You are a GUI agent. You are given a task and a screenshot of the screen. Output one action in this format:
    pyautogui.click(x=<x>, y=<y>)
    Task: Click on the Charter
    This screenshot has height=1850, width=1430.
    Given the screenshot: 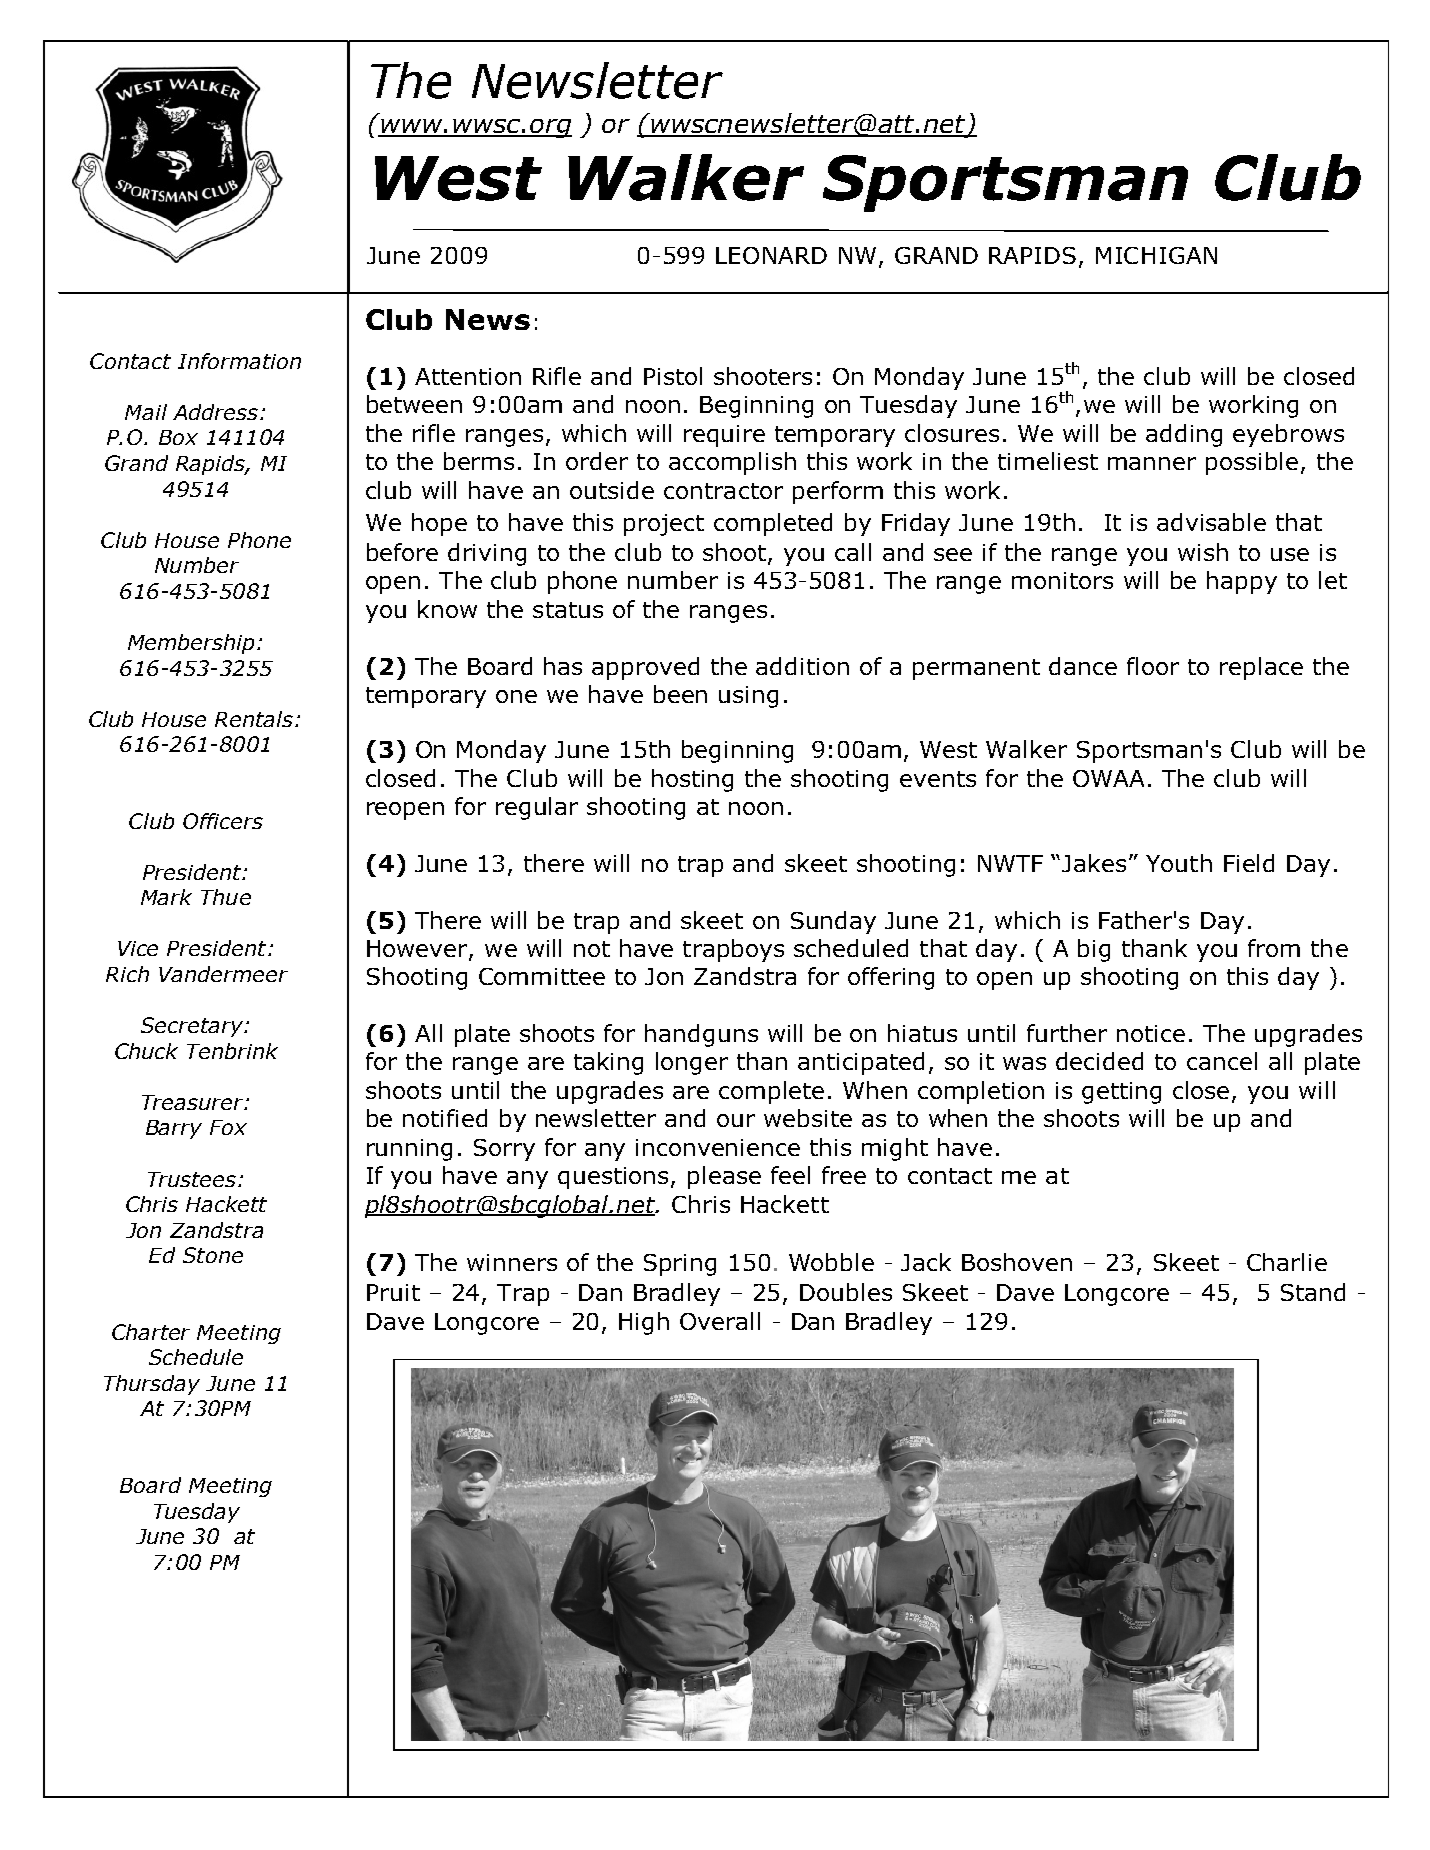 What is the action you would take?
    pyautogui.click(x=151, y=1332)
